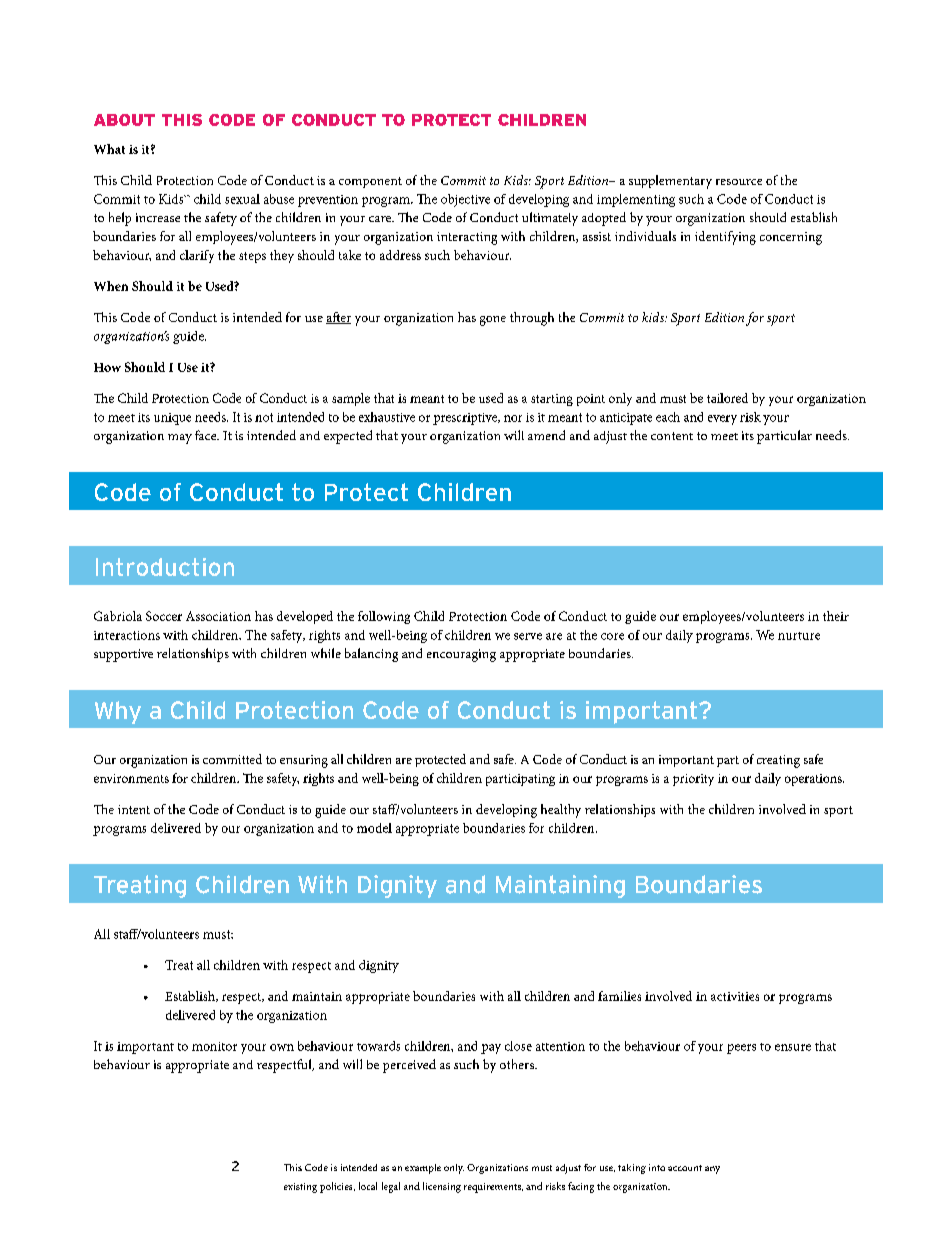 This screenshot has width=952, height=1233. Describe the element at coordinates (739, 182) in the screenshot. I see `resource` at that location.
